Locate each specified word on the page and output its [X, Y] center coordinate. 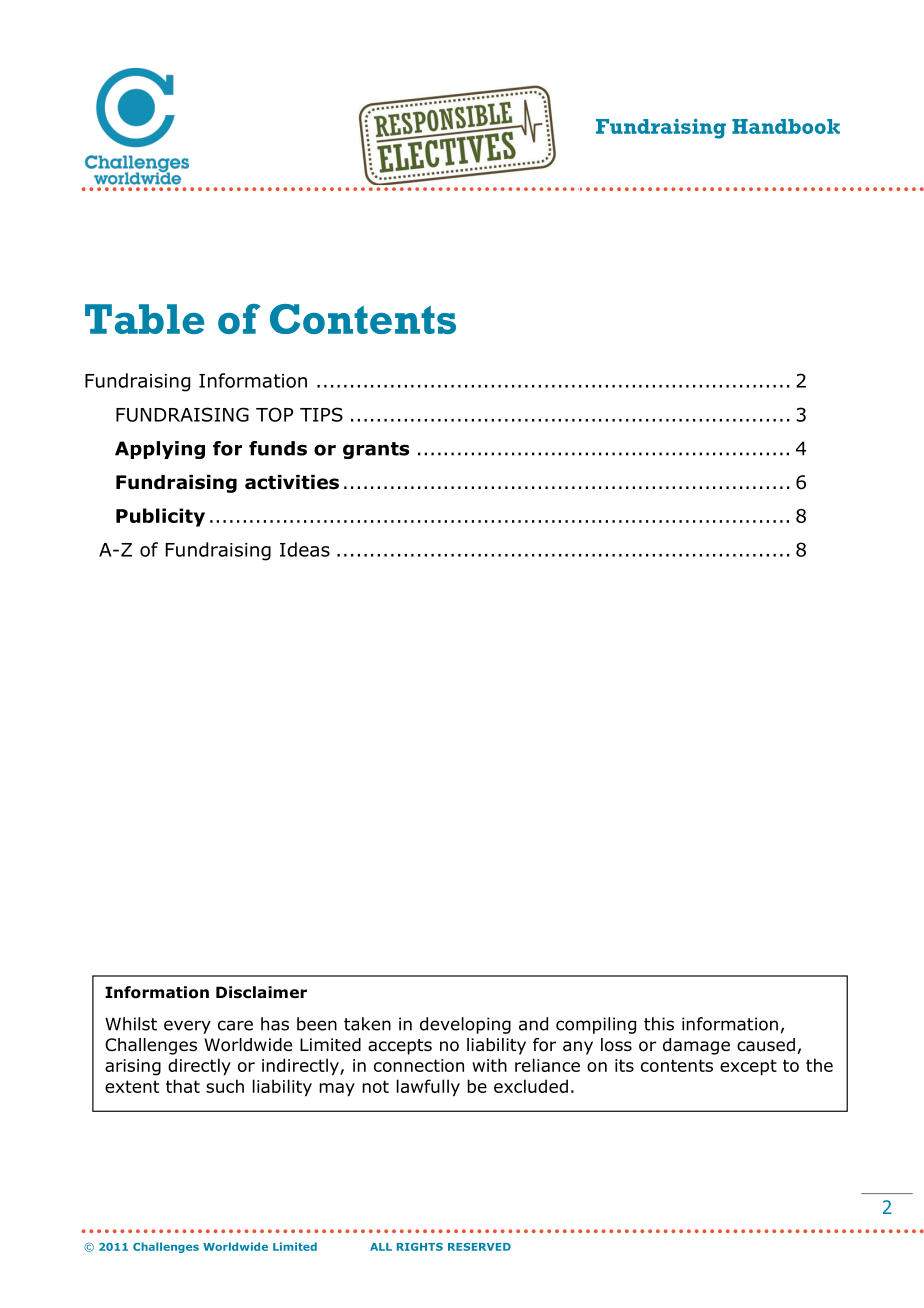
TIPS [321, 414]
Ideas [305, 549]
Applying [160, 450]
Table [145, 319]
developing [465, 1025]
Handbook [786, 126]
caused [766, 1045]
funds [278, 448]
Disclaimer [261, 992]
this [659, 1024]
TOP [274, 414]
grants [376, 450]
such [225, 1086]
